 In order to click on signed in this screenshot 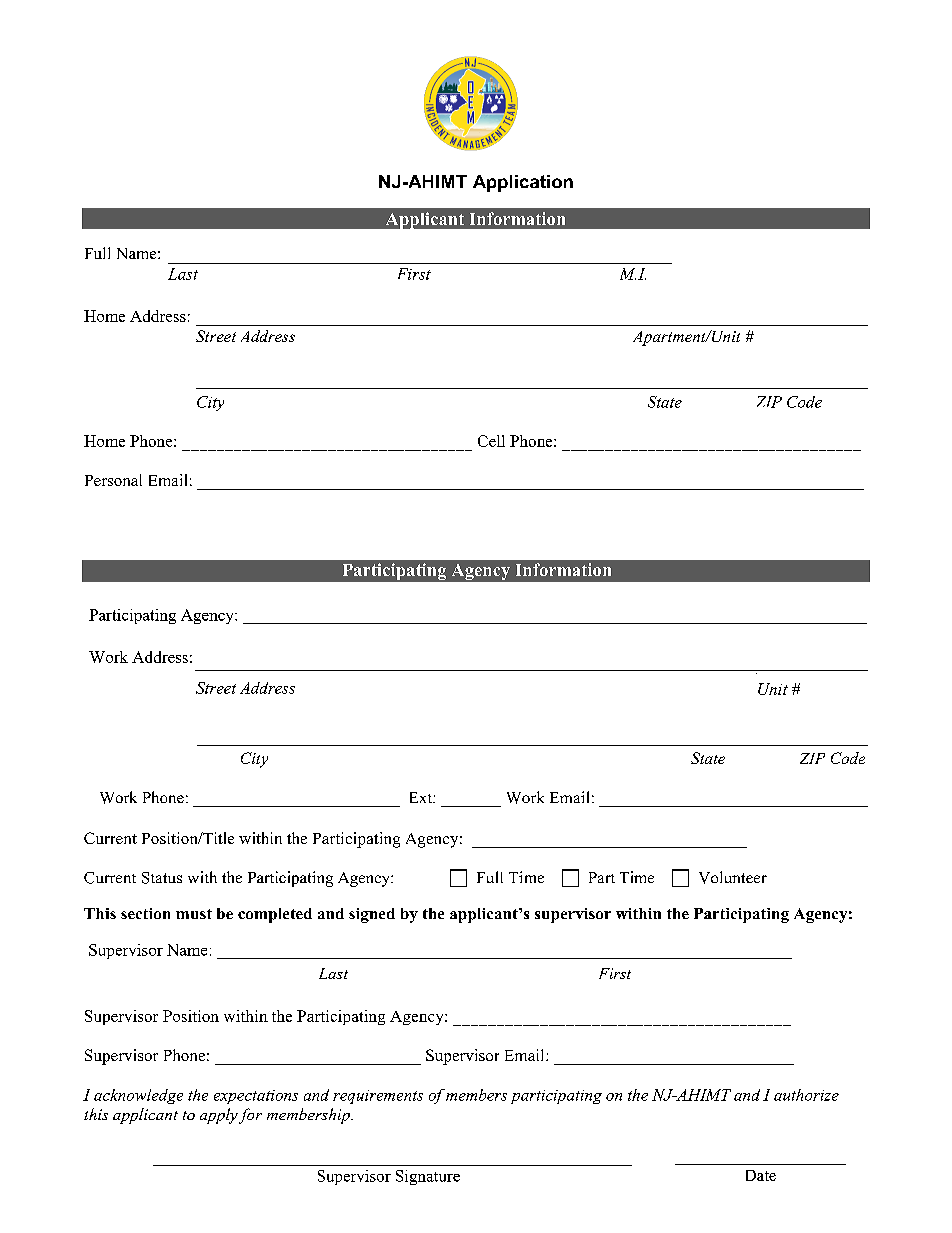, I will do `click(372, 915)`.
